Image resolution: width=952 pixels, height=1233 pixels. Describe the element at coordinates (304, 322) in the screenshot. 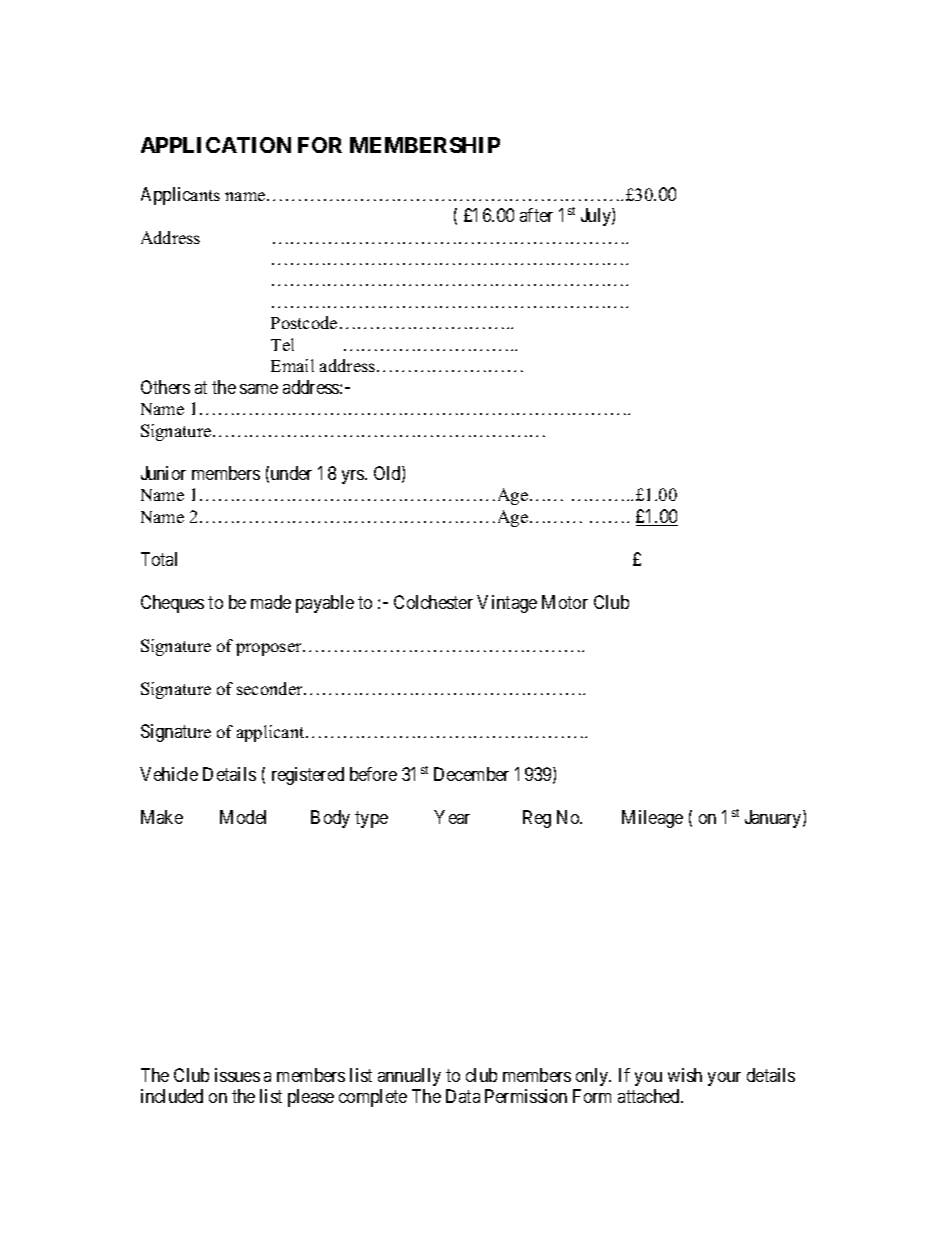

I see `Postcode` at that location.
